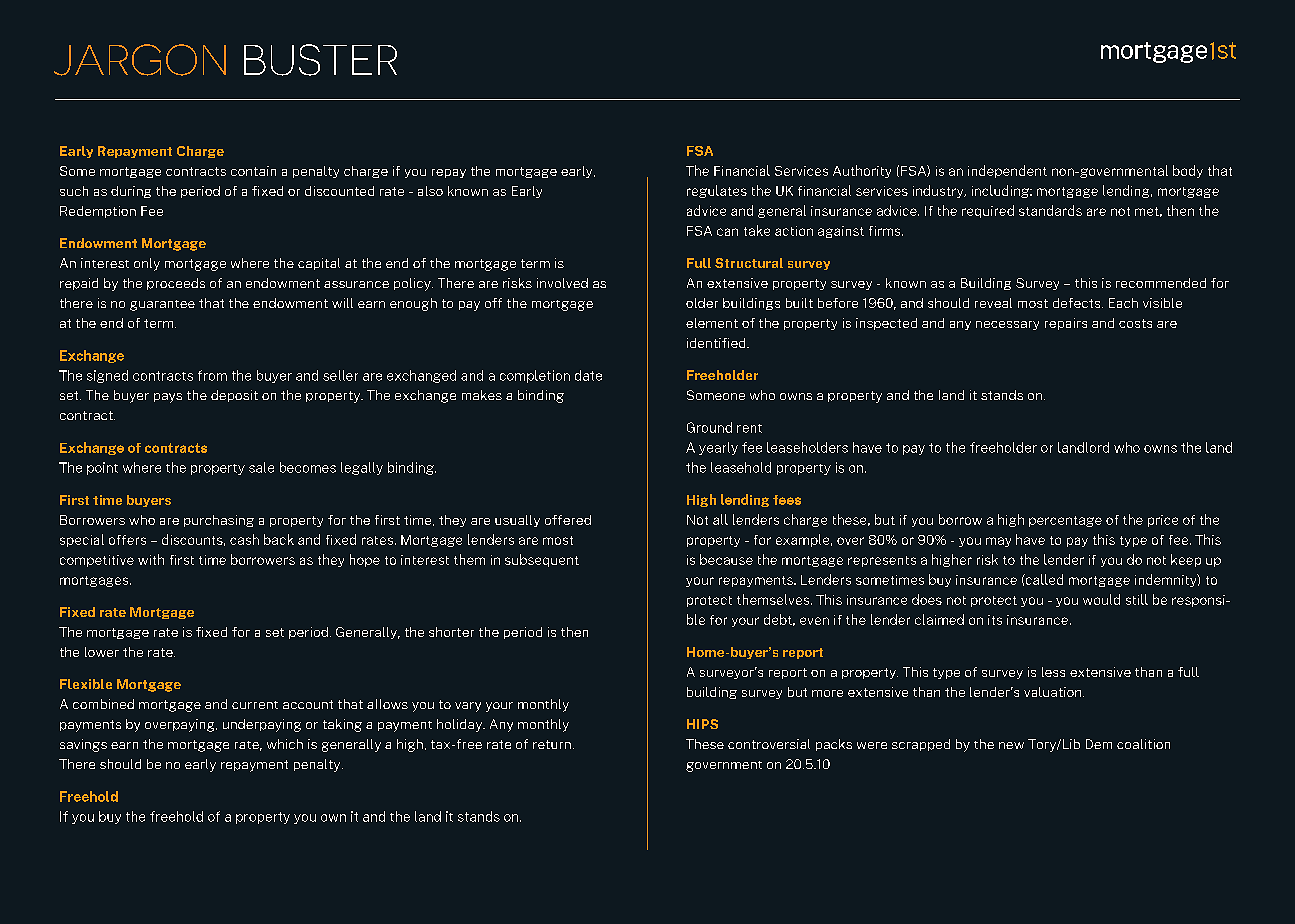 The image size is (1295, 924). Describe the element at coordinates (320, 60) in the screenshot. I see `BUSTER` at that location.
